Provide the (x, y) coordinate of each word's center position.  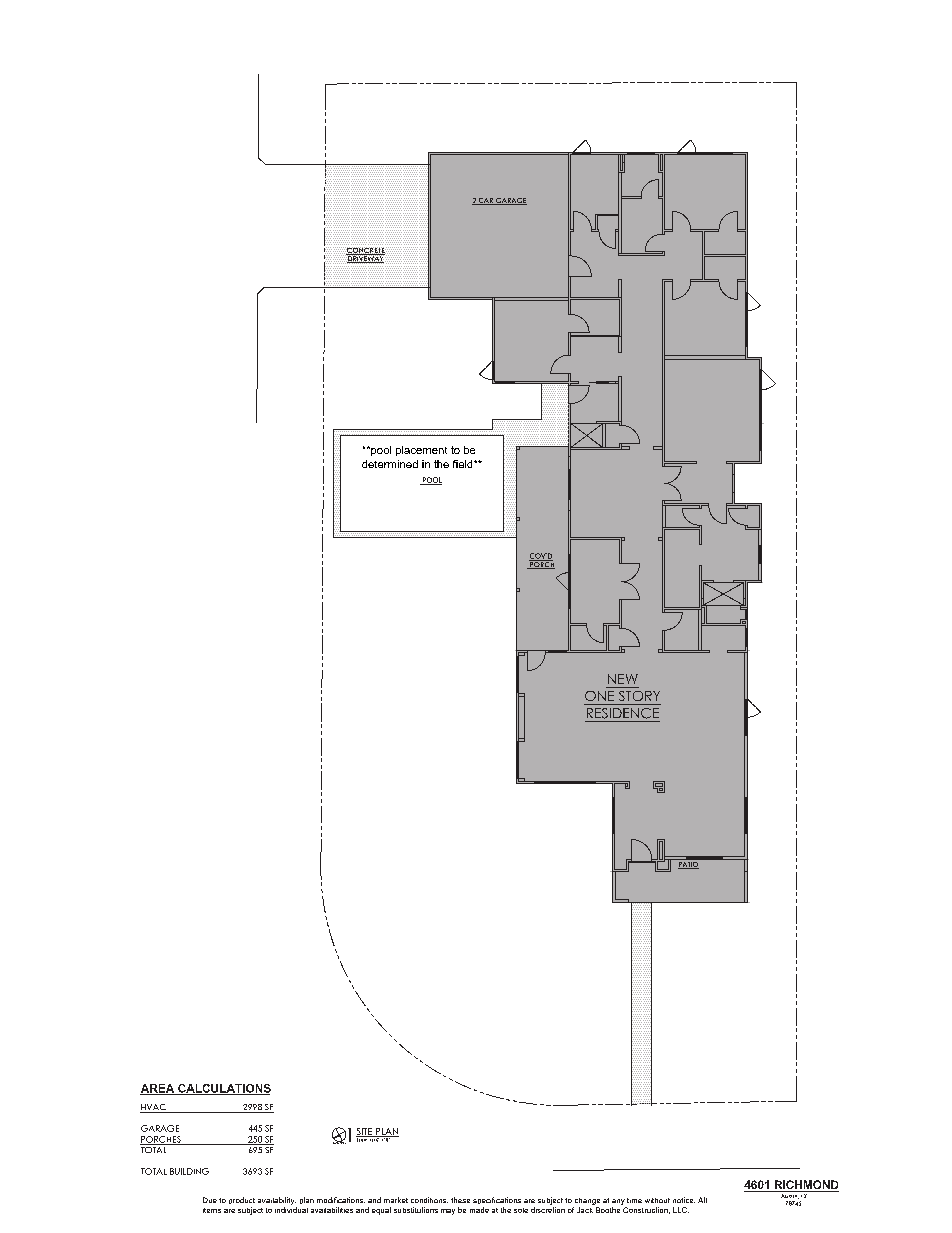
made (479, 1210)
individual (291, 1210)
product (242, 1200)
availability (277, 1201)
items (212, 1210)
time (634, 1200)
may (448, 1212)
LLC (681, 1210)
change (587, 1201)
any (618, 1202)
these (460, 1200)
